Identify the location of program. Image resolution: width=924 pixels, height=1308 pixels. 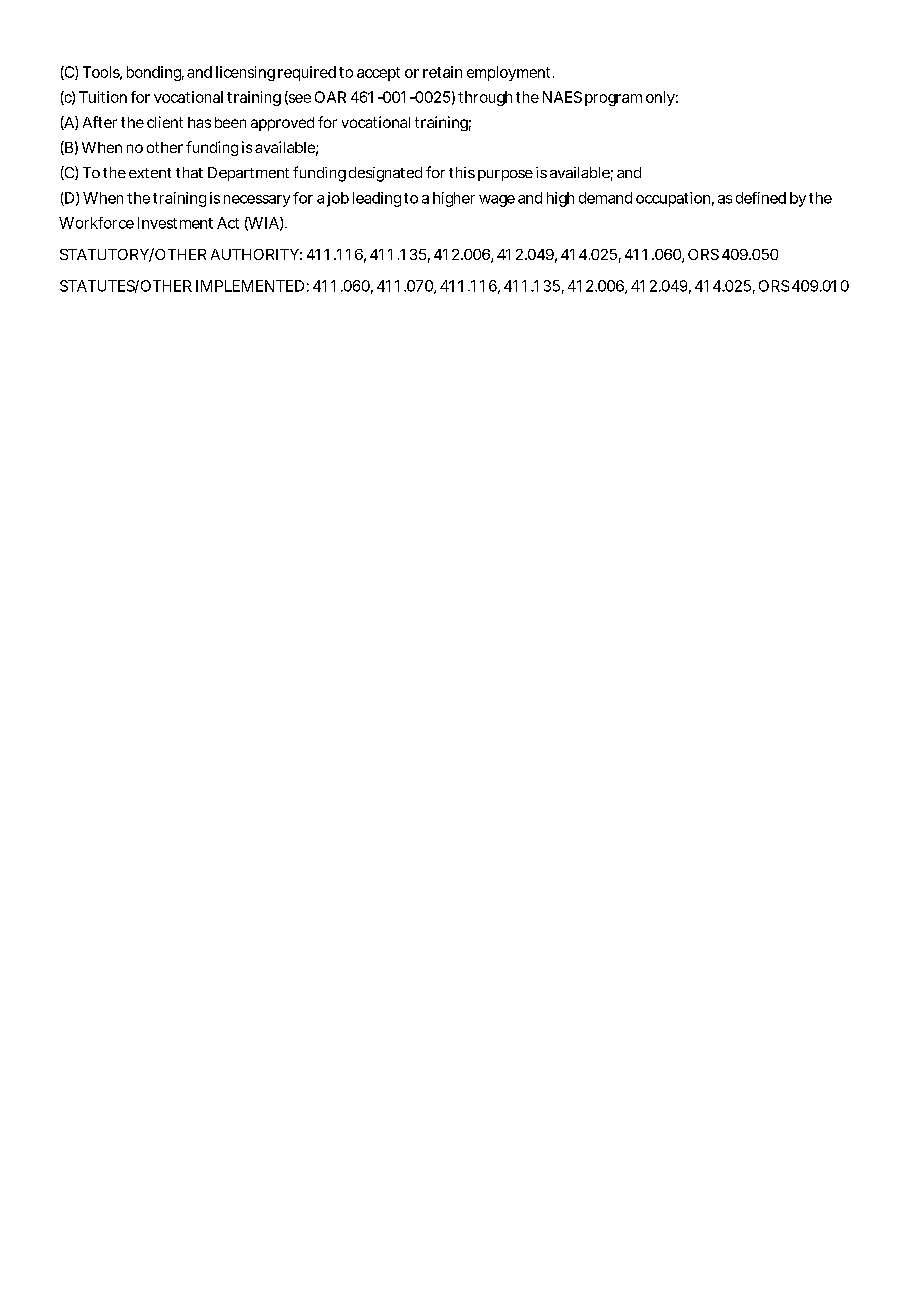
(613, 100).
